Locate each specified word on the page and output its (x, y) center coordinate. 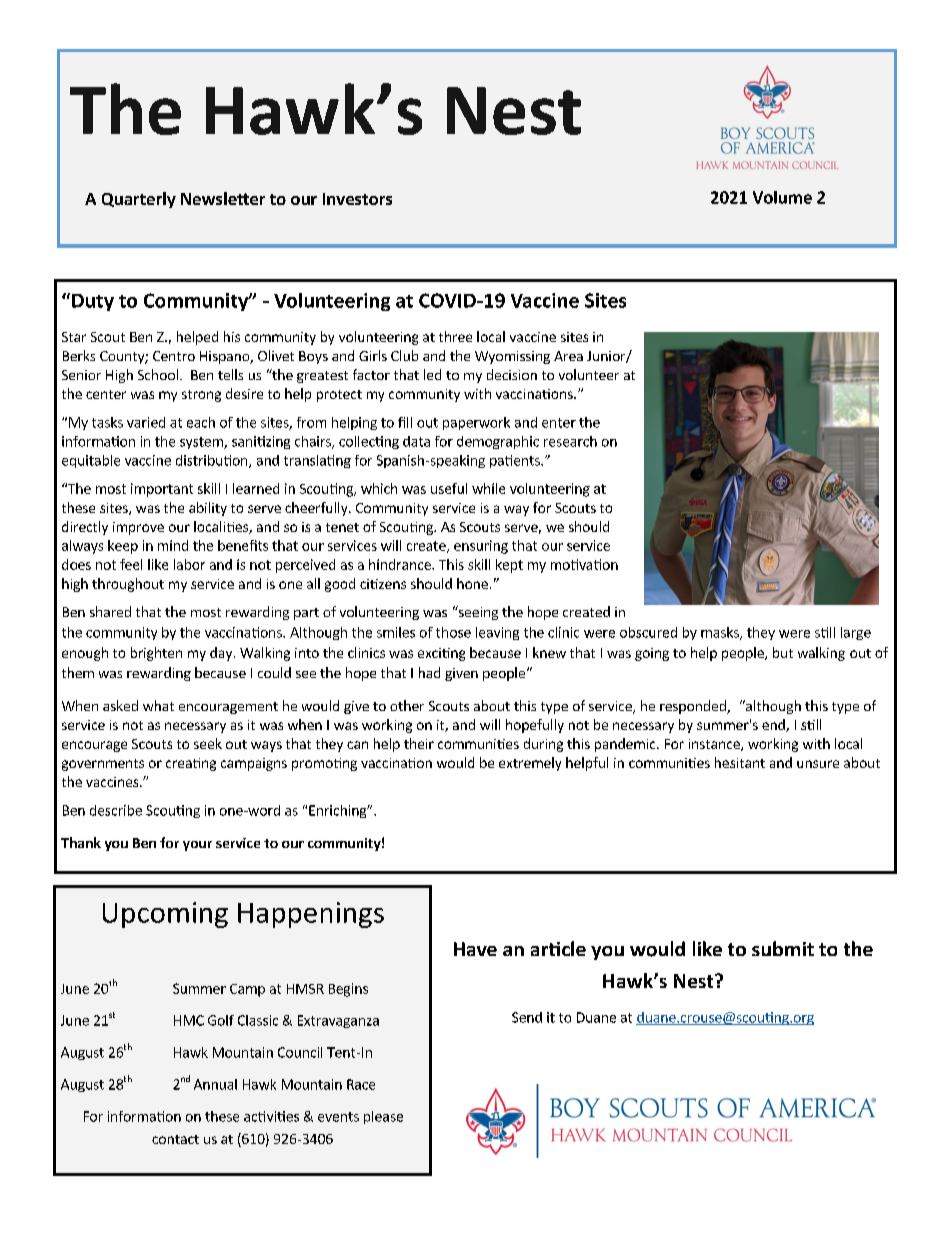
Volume (782, 197)
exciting (441, 654)
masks (721, 633)
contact (175, 1139)
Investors (357, 199)
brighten (156, 654)
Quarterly (139, 200)
